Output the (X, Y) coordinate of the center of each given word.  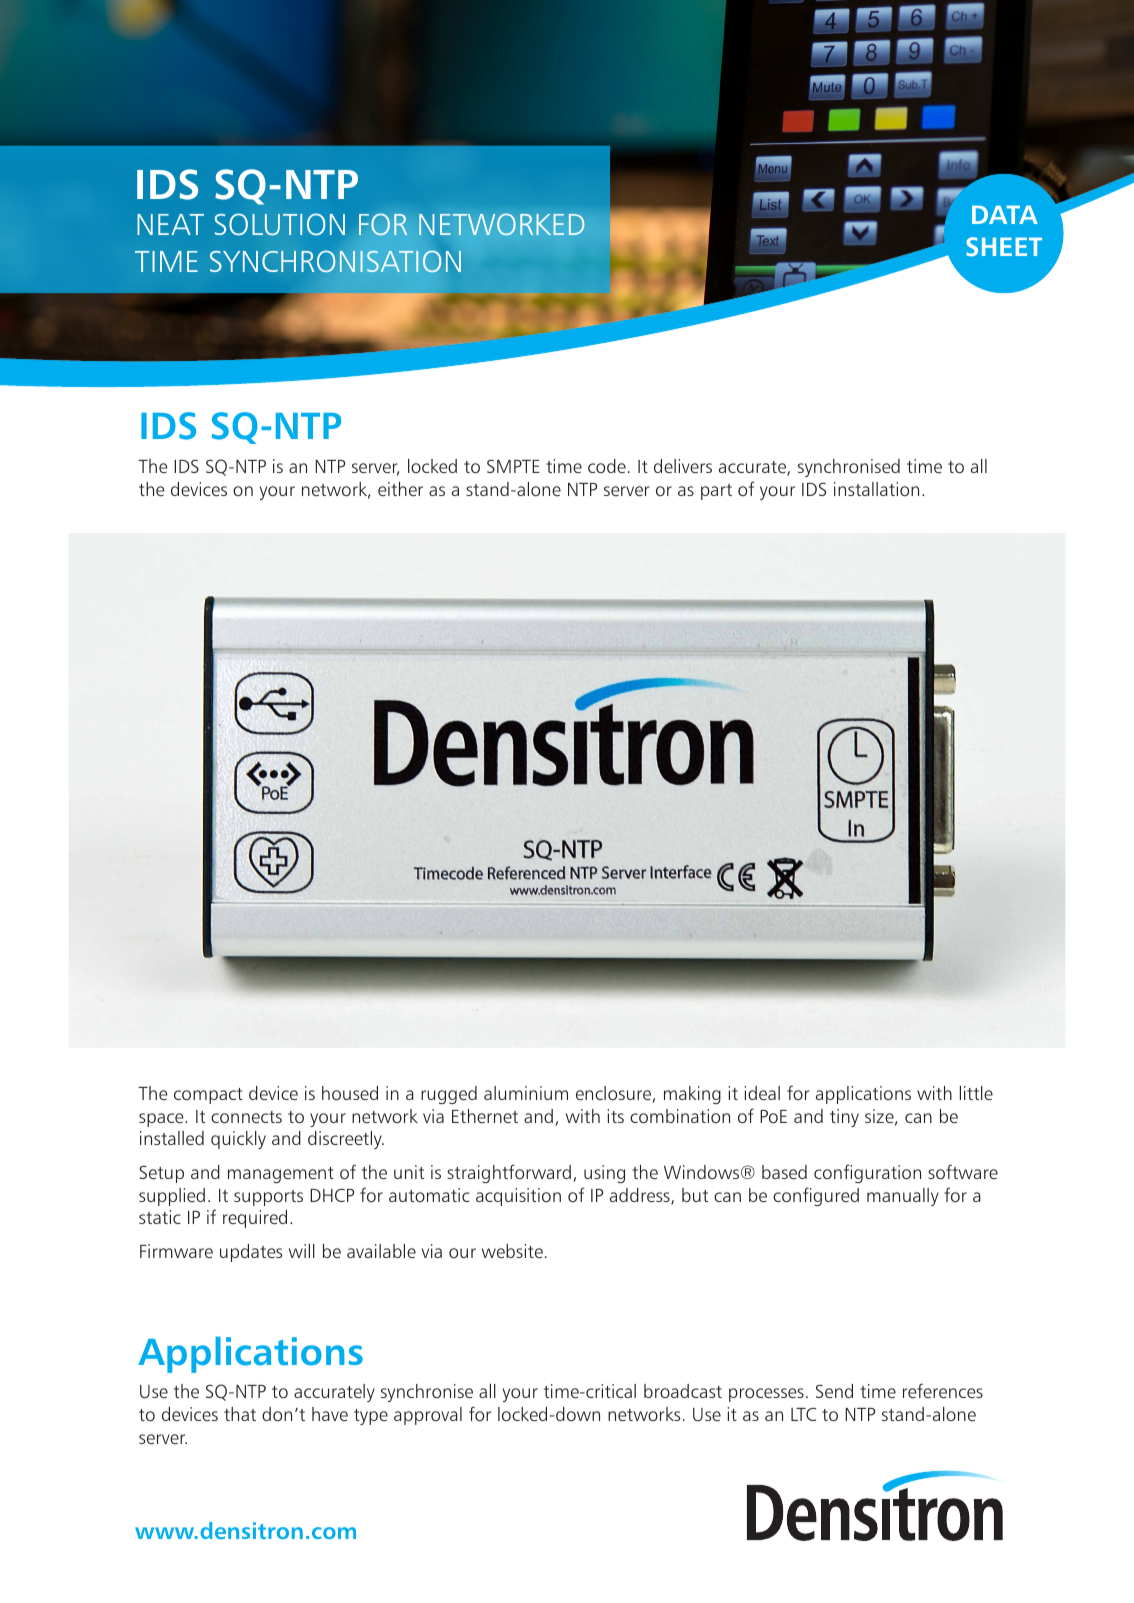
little (976, 1093)
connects (246, 1117)
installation (876, 489)
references (943, 1390)
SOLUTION (280, 224)
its (615, 1116)
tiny (844, 1118)
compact (208, 1096)
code (607, 466)
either (400, 489)
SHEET (1004, 247)
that (240, 1414)
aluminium (526, 1093)
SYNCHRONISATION (335, 261)
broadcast (683, 1391)
